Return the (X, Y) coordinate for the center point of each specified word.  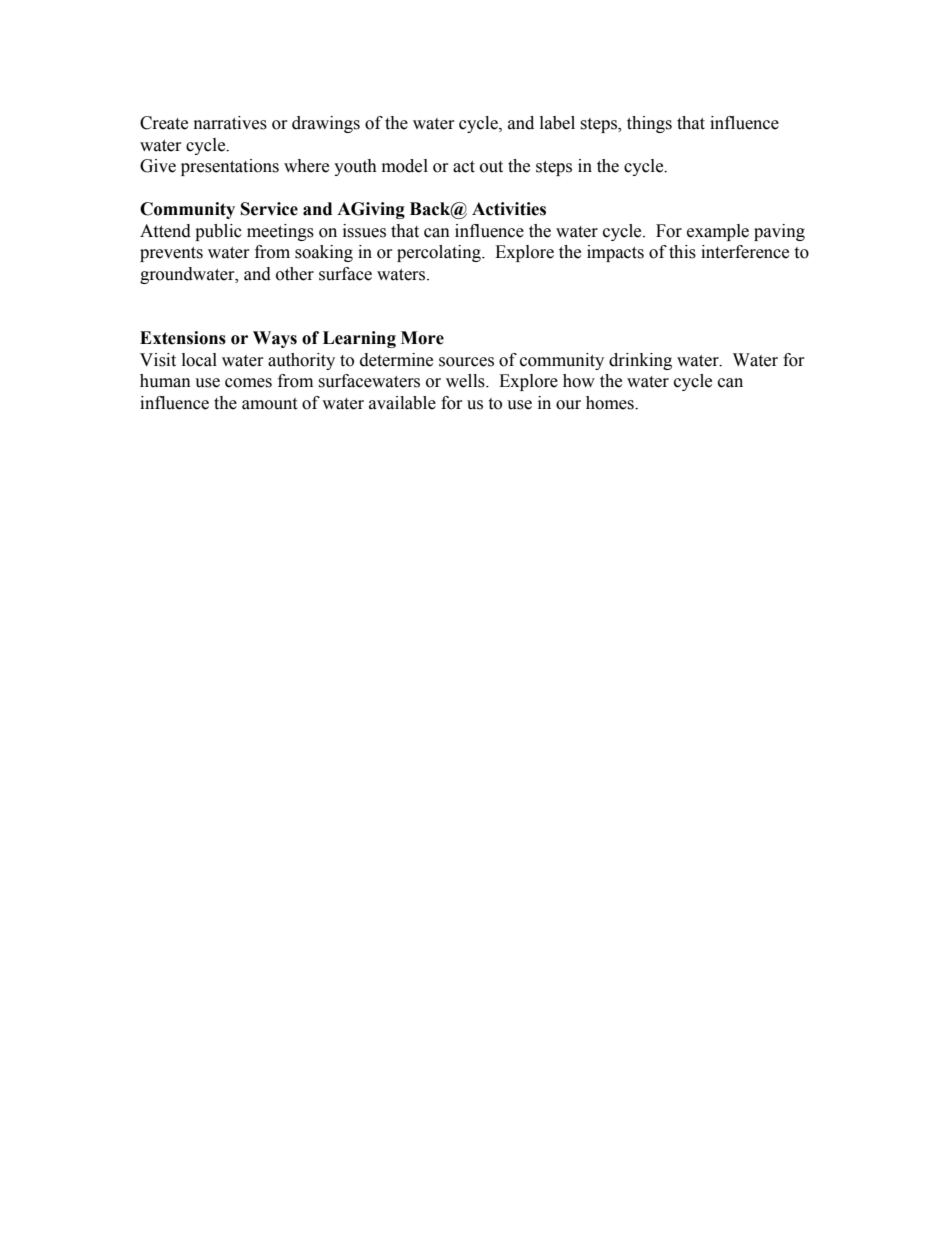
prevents (171, 254)
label (557, 123)
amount (269, 404)
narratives (230, 123)
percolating (440, 253)
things (649, 124)
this (682, 252)
